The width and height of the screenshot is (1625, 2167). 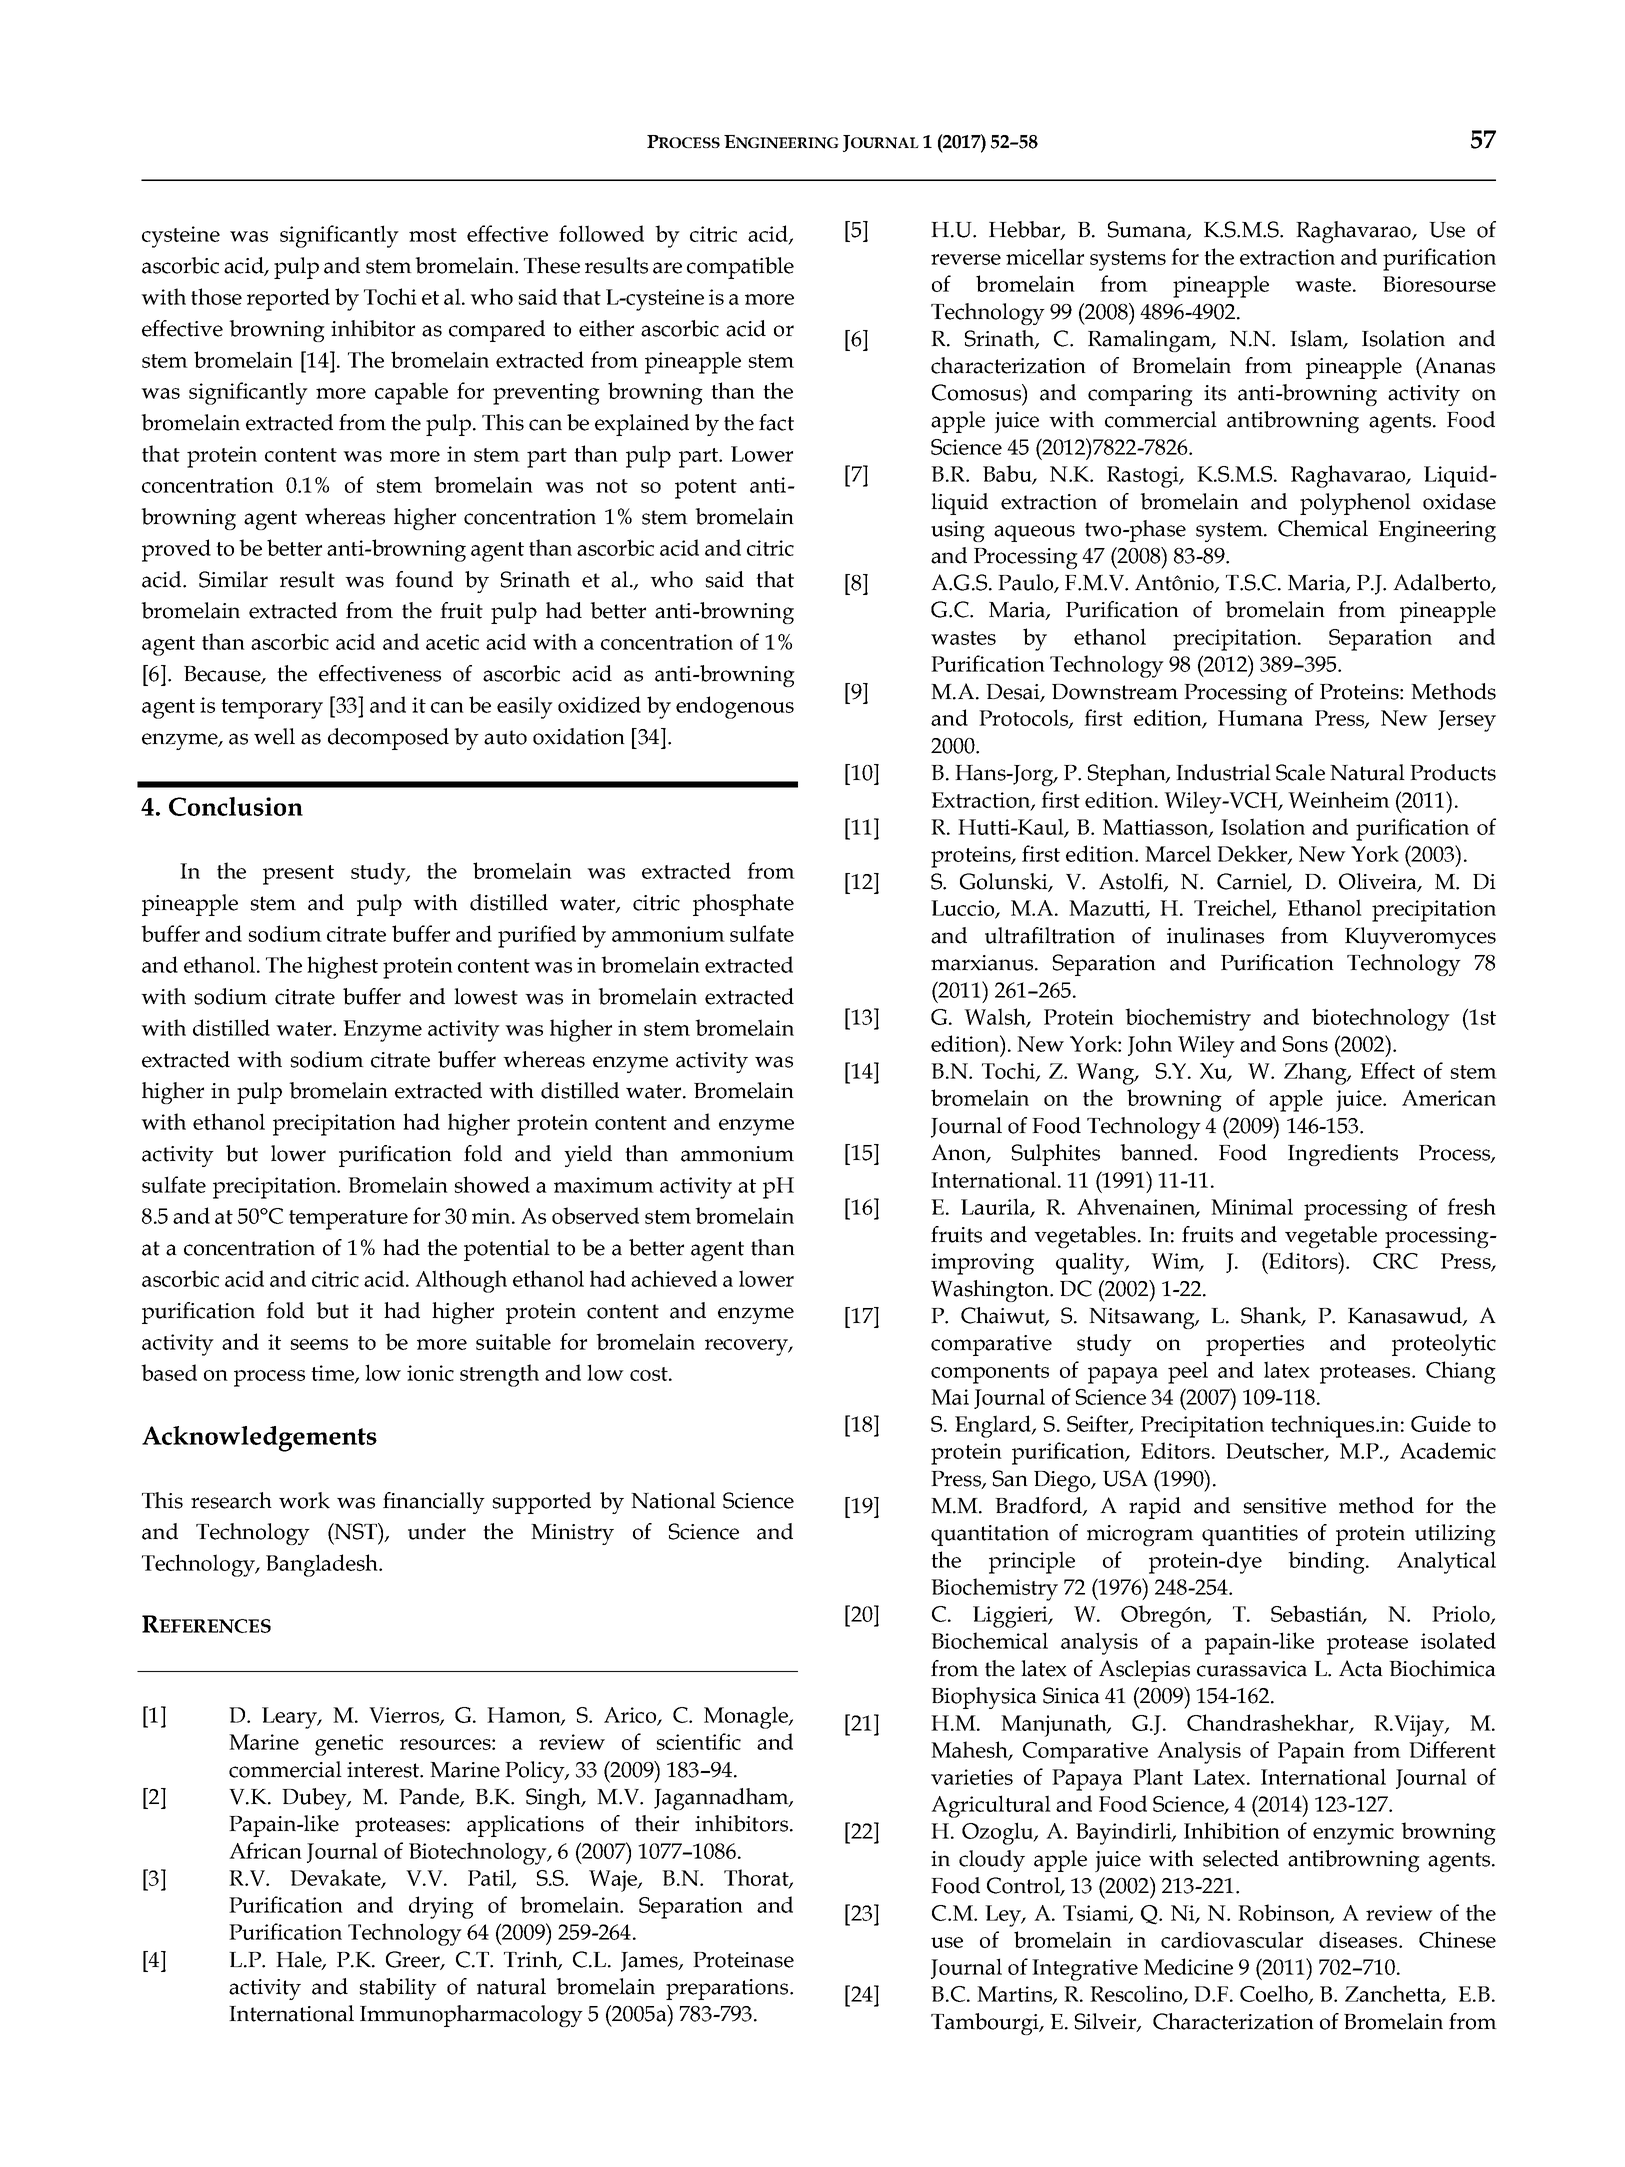 What do you see at coordinates (398, 1989) in the screenshot?
I see `stability` at bounding box center [398, 1989].
